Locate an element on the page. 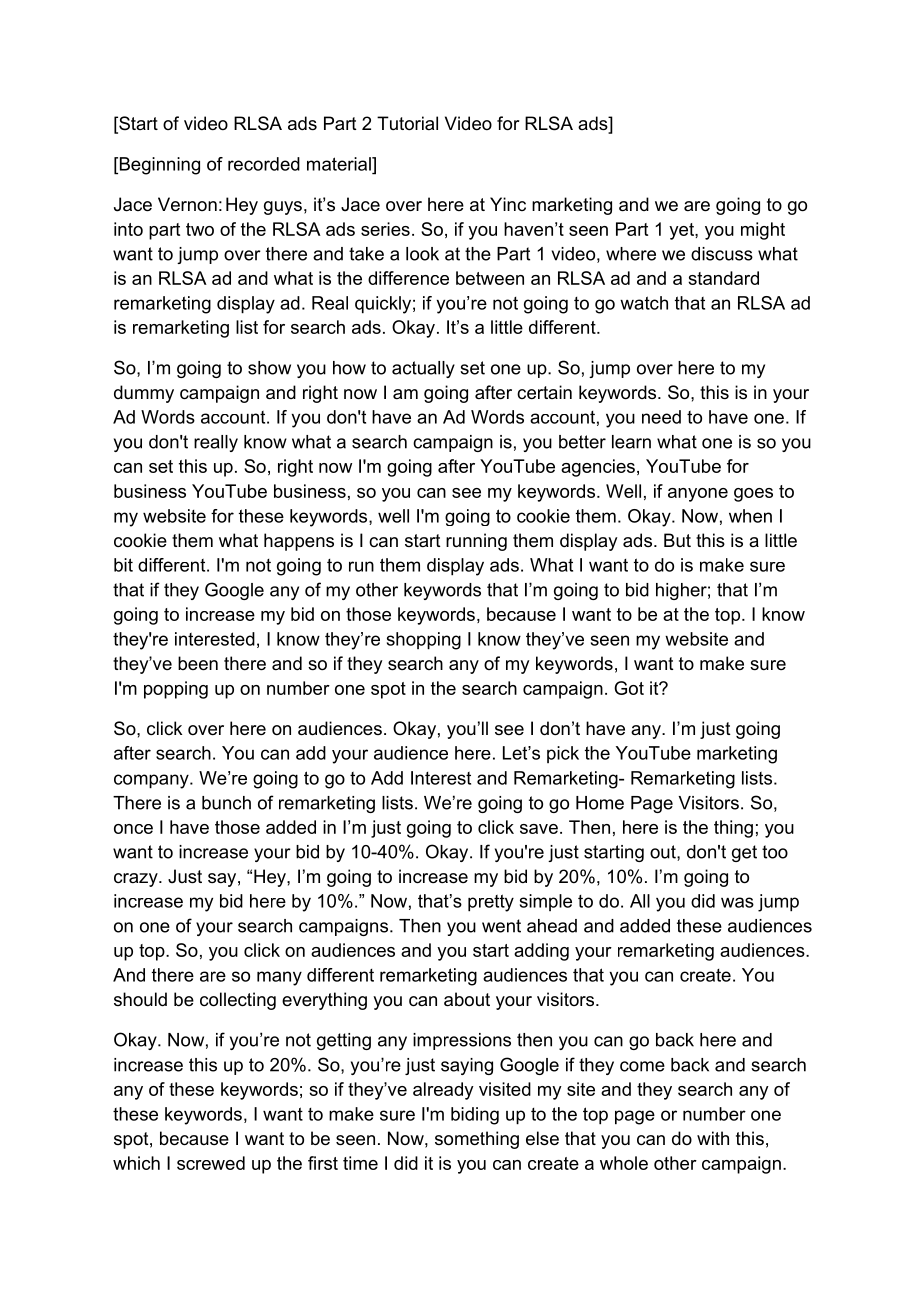 The image size is (924, 1308). Tutorial is located at coordinates (407, 123).
